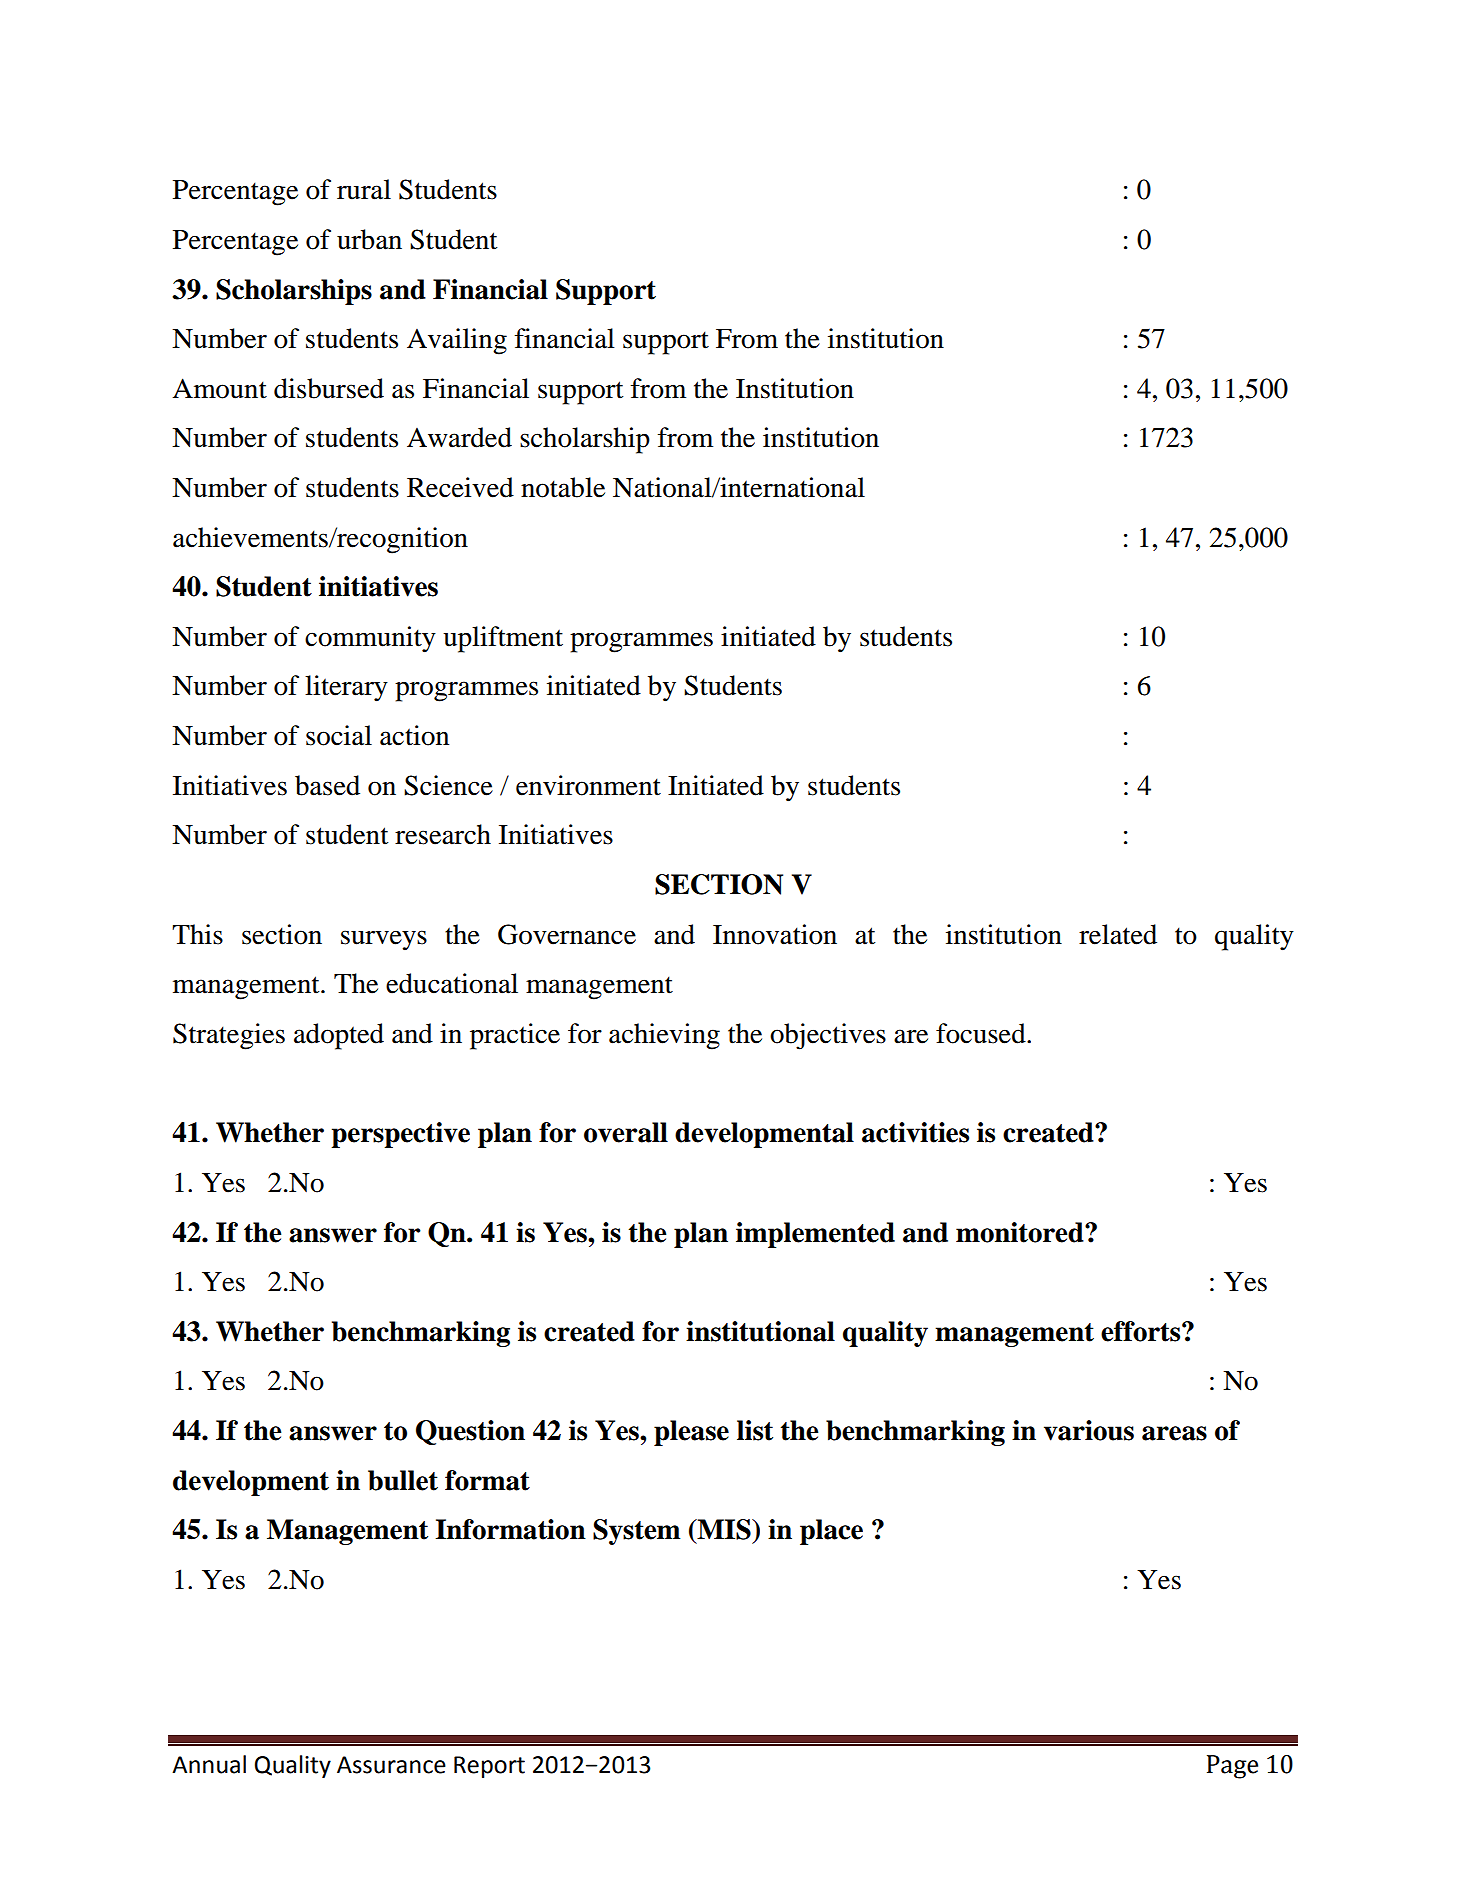 This screenshot has height=1899, width=1467. I want to click on urban, so click(369, 239).
